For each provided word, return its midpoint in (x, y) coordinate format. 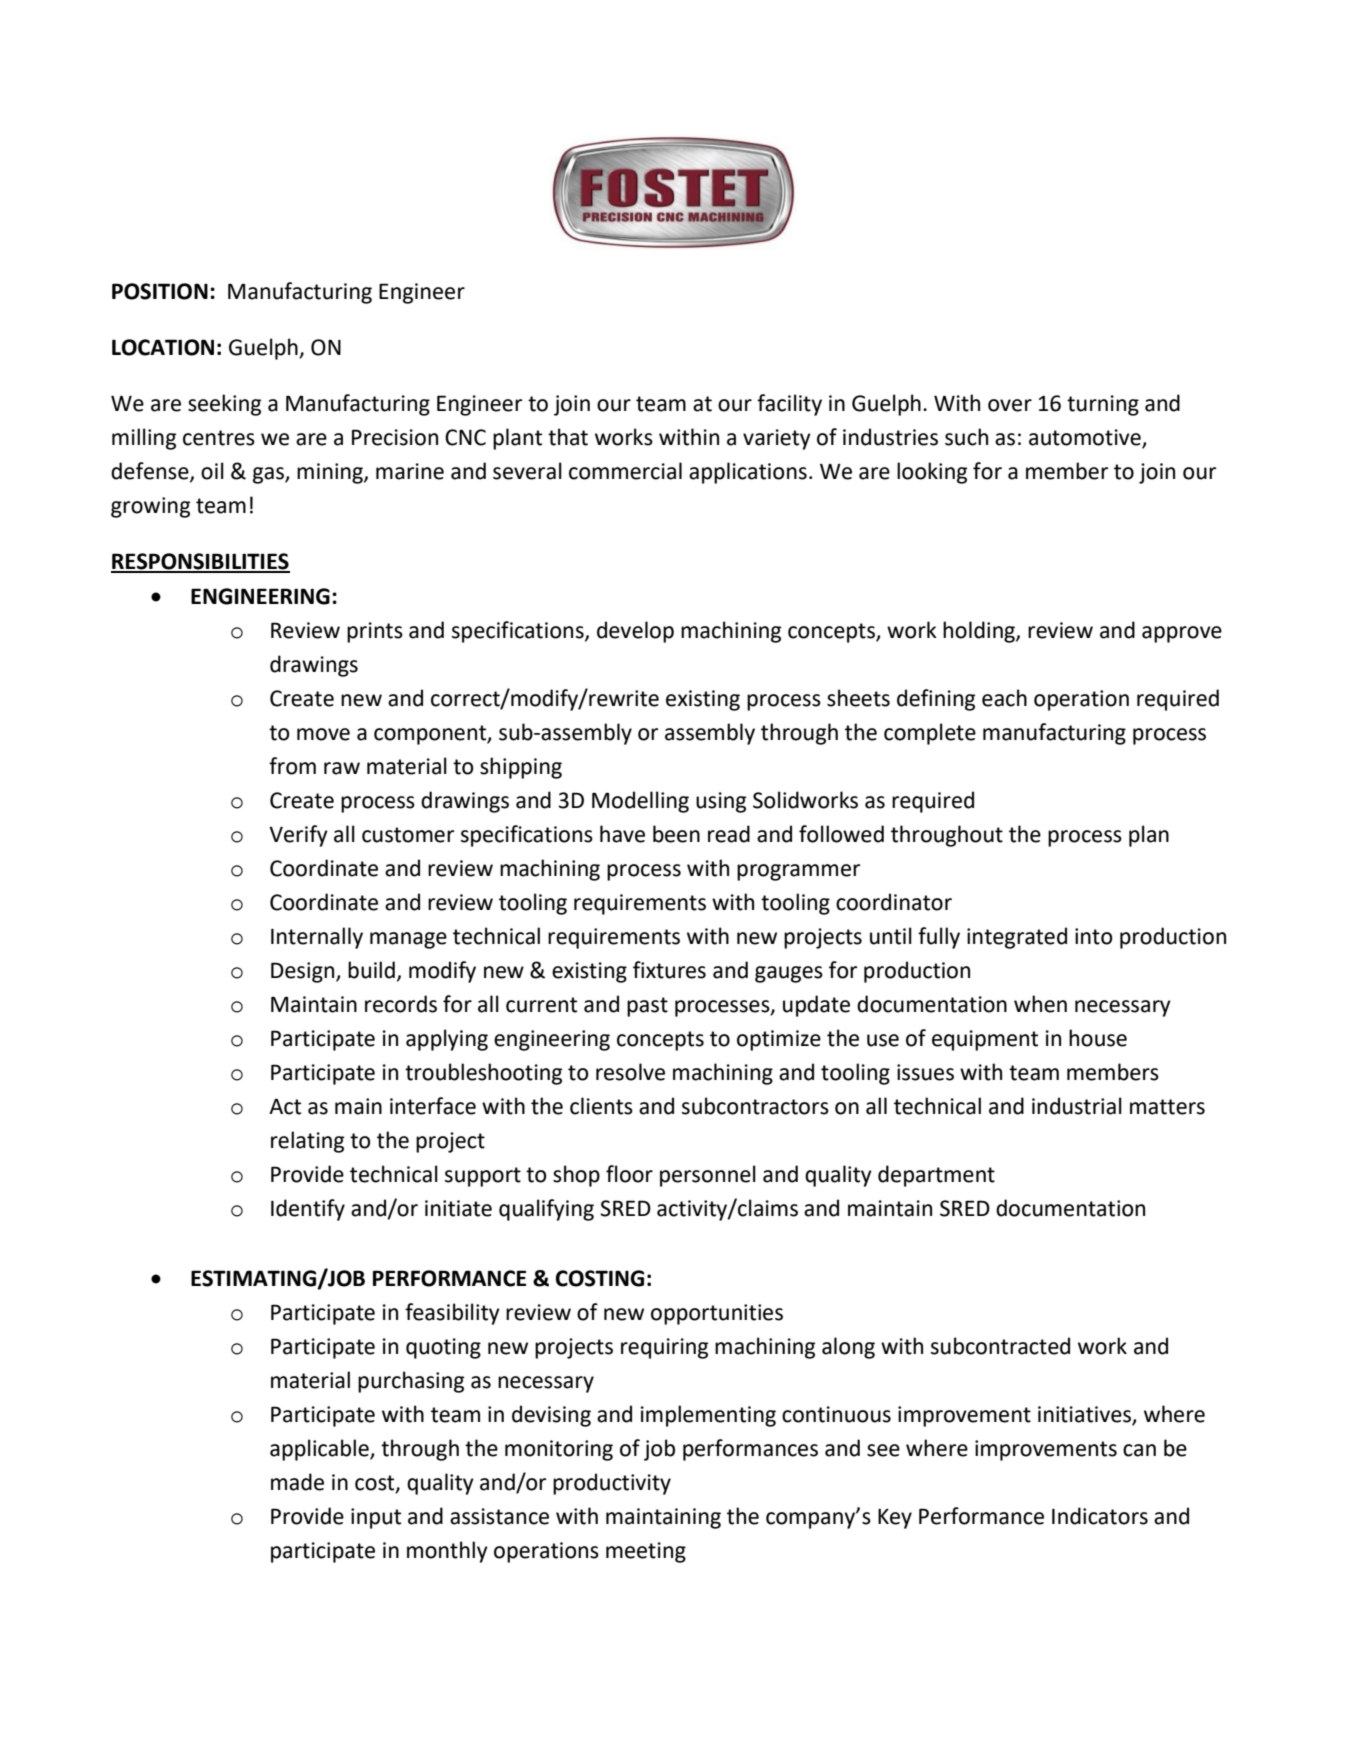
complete (930, 734)
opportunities (717, 1314)
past (647, 1007)
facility (789, 405)
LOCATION (163, 347)
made (297, 1482)
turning (1103, 405)
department (936, 1176)
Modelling (640, 802)
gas (269, 475)
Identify (308, 1210)
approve (1182, 634)
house (1098, 1038)
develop (635, 632)
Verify (298, 836)
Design (304, 972)
